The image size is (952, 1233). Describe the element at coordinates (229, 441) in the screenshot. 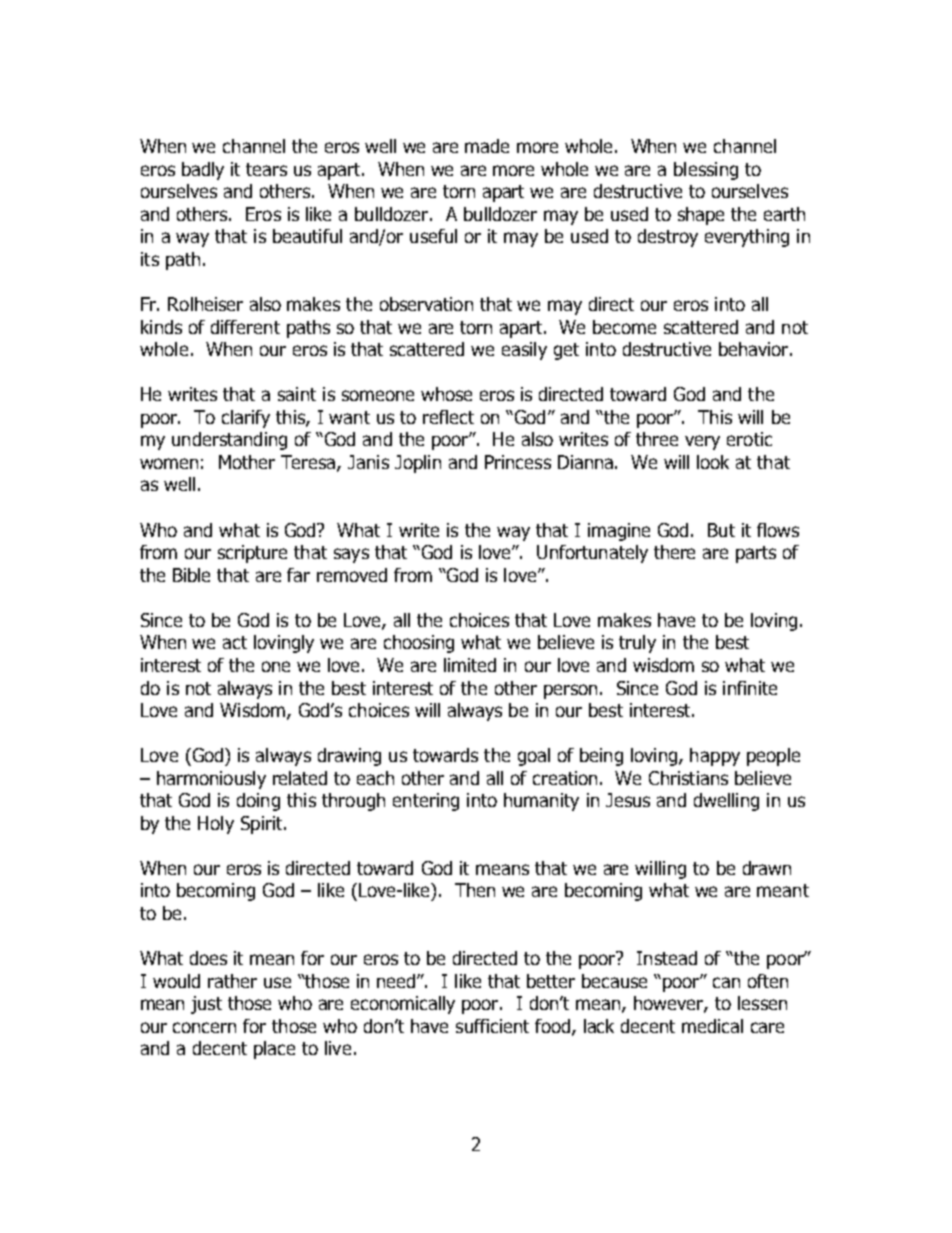

I see `understanding` at that location.
